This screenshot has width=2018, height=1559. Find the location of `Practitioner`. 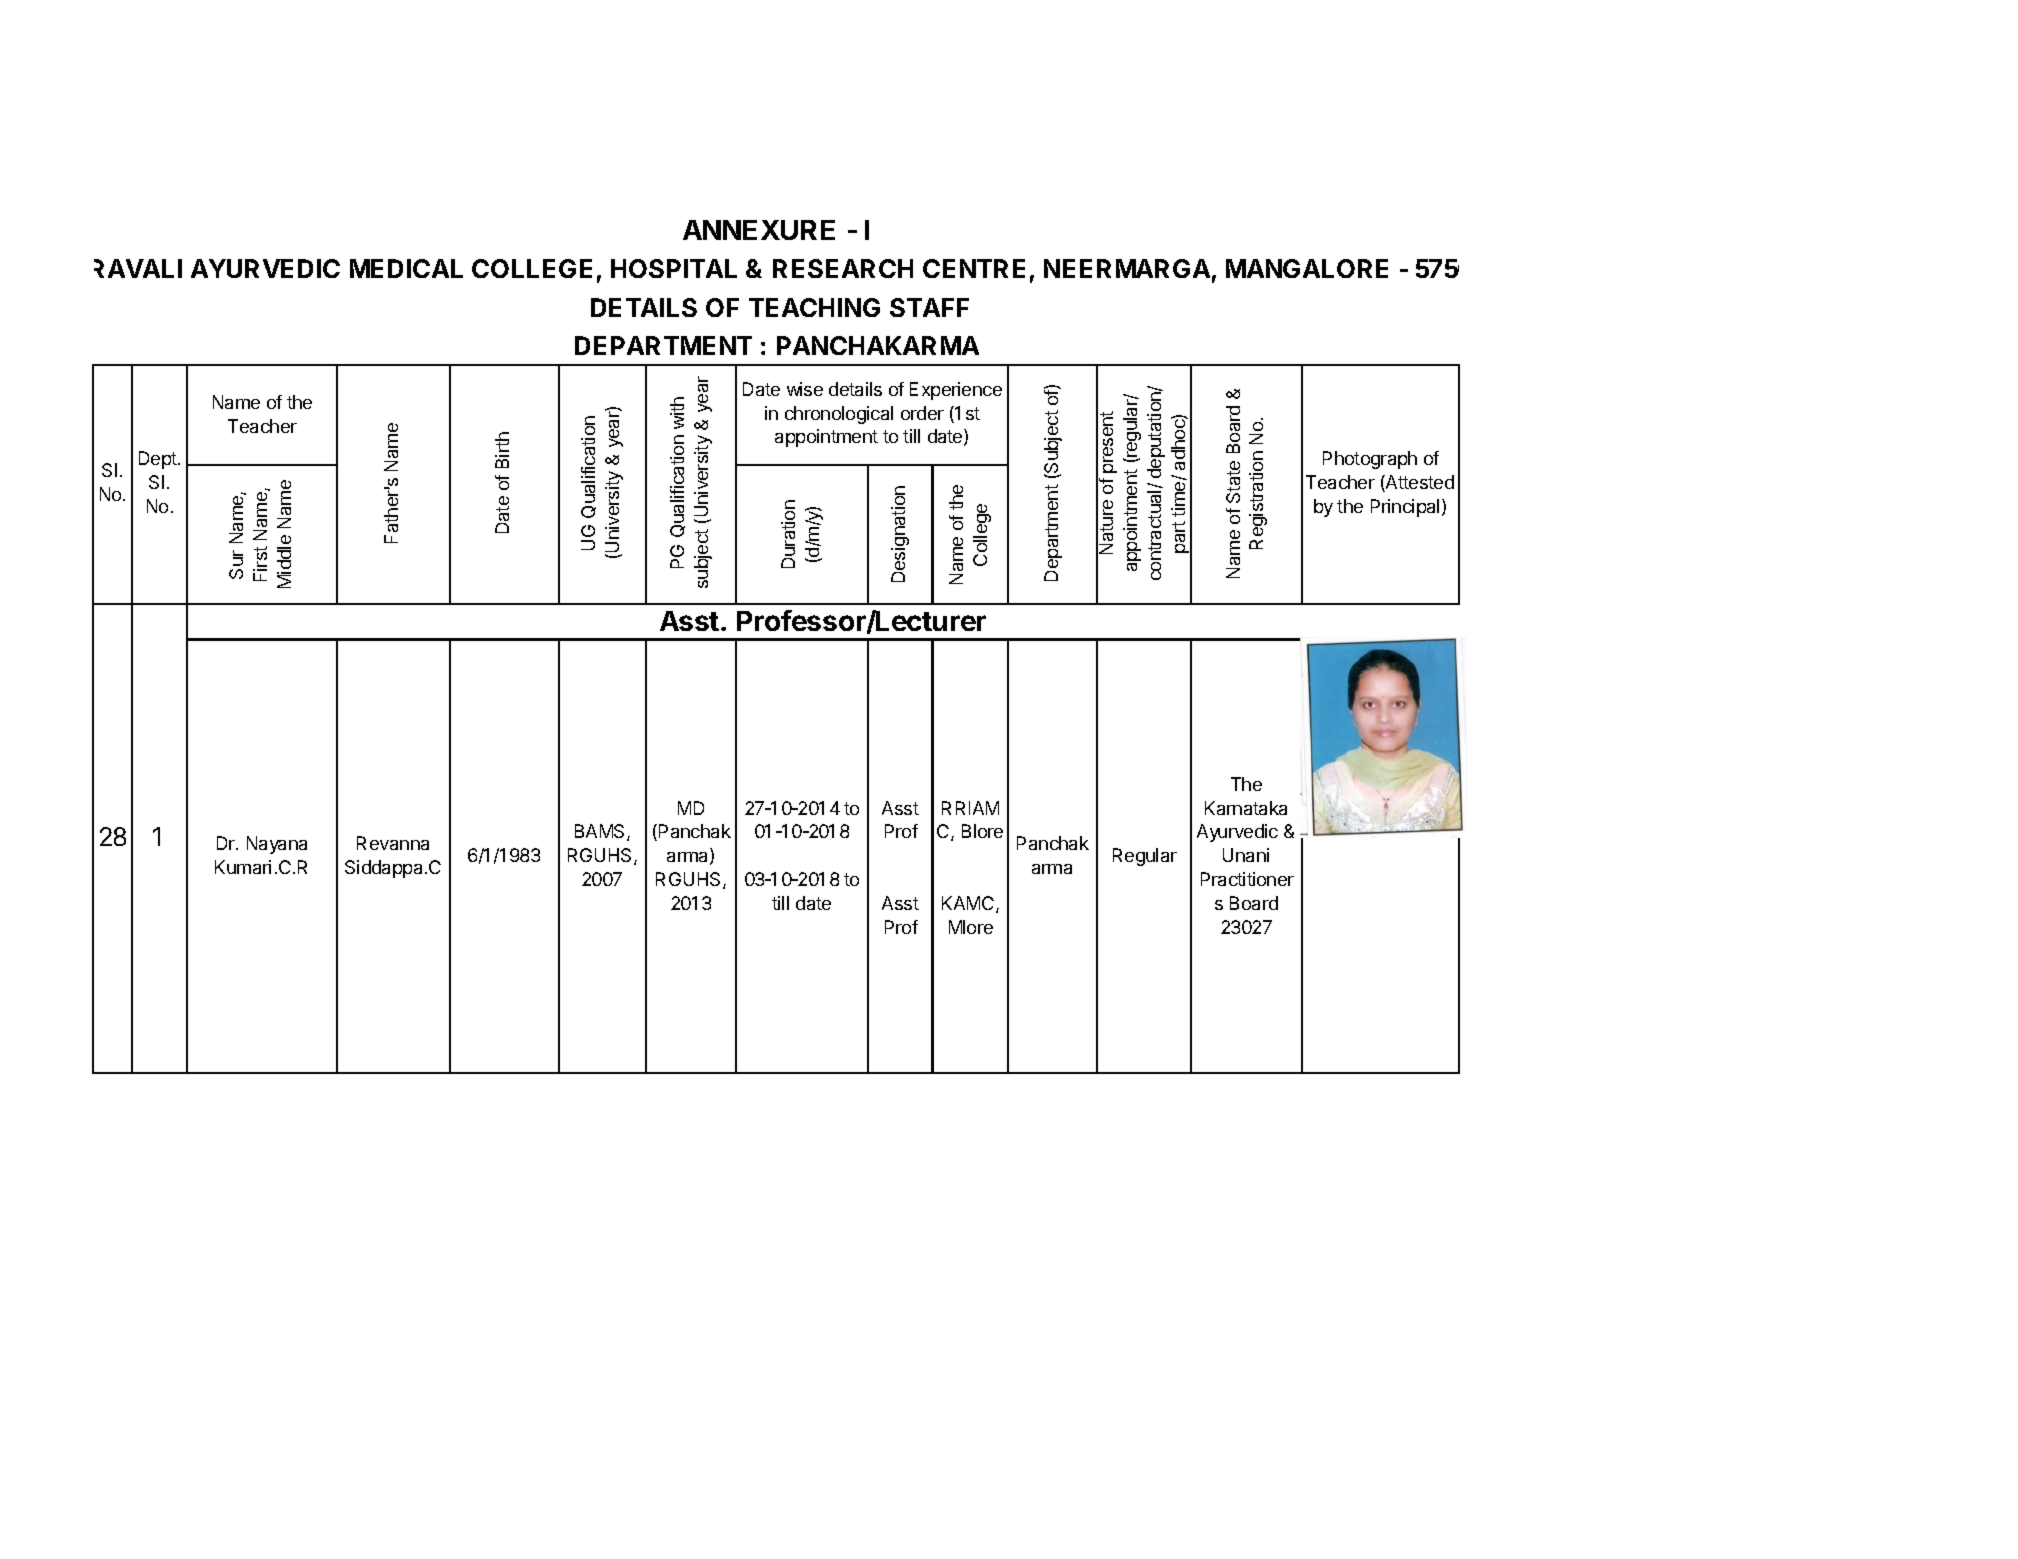

Practitioner is located at coordinates (1247, 879).
